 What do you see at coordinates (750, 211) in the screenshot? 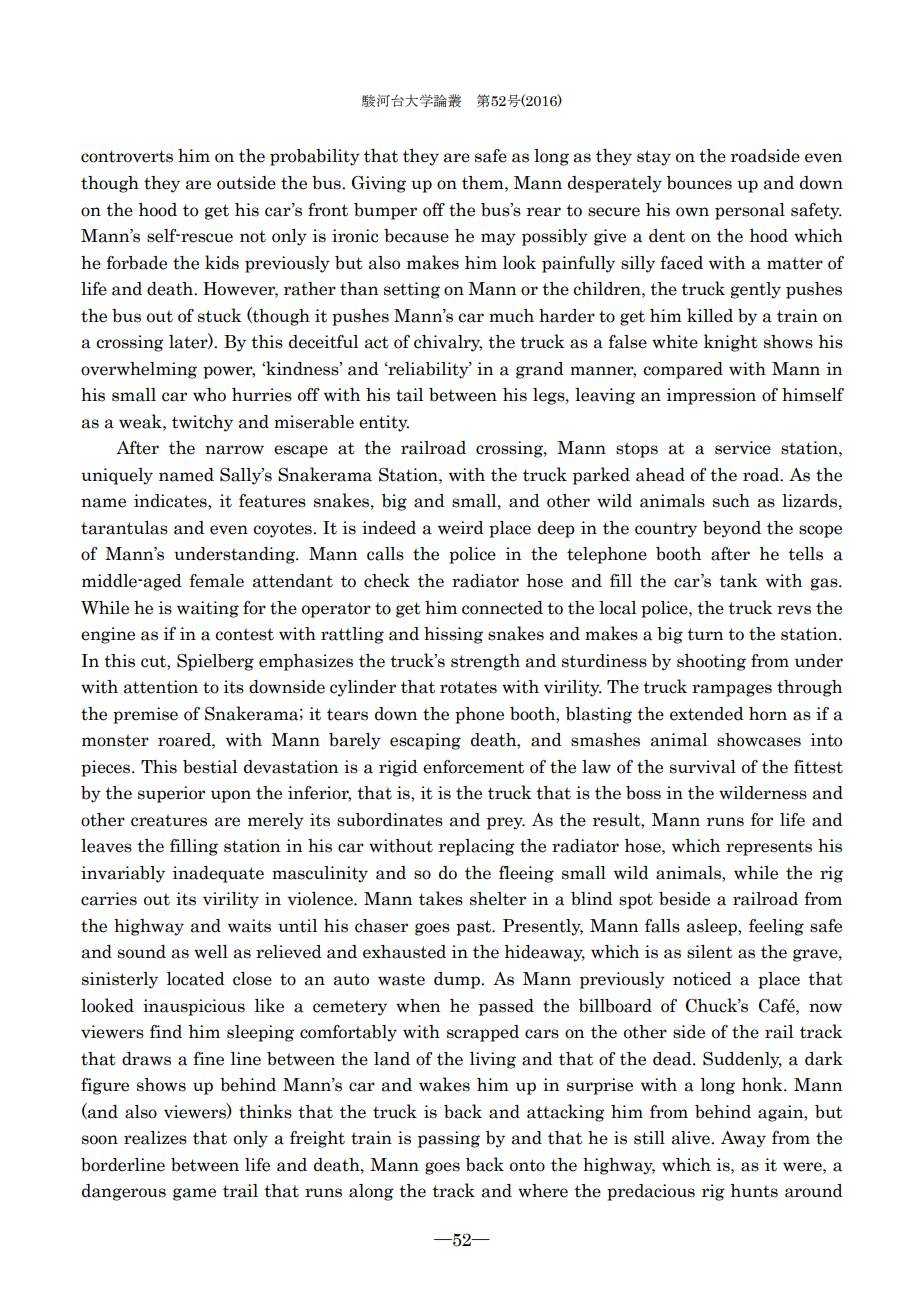
I see `personal` at bounding box center [750, 211].
